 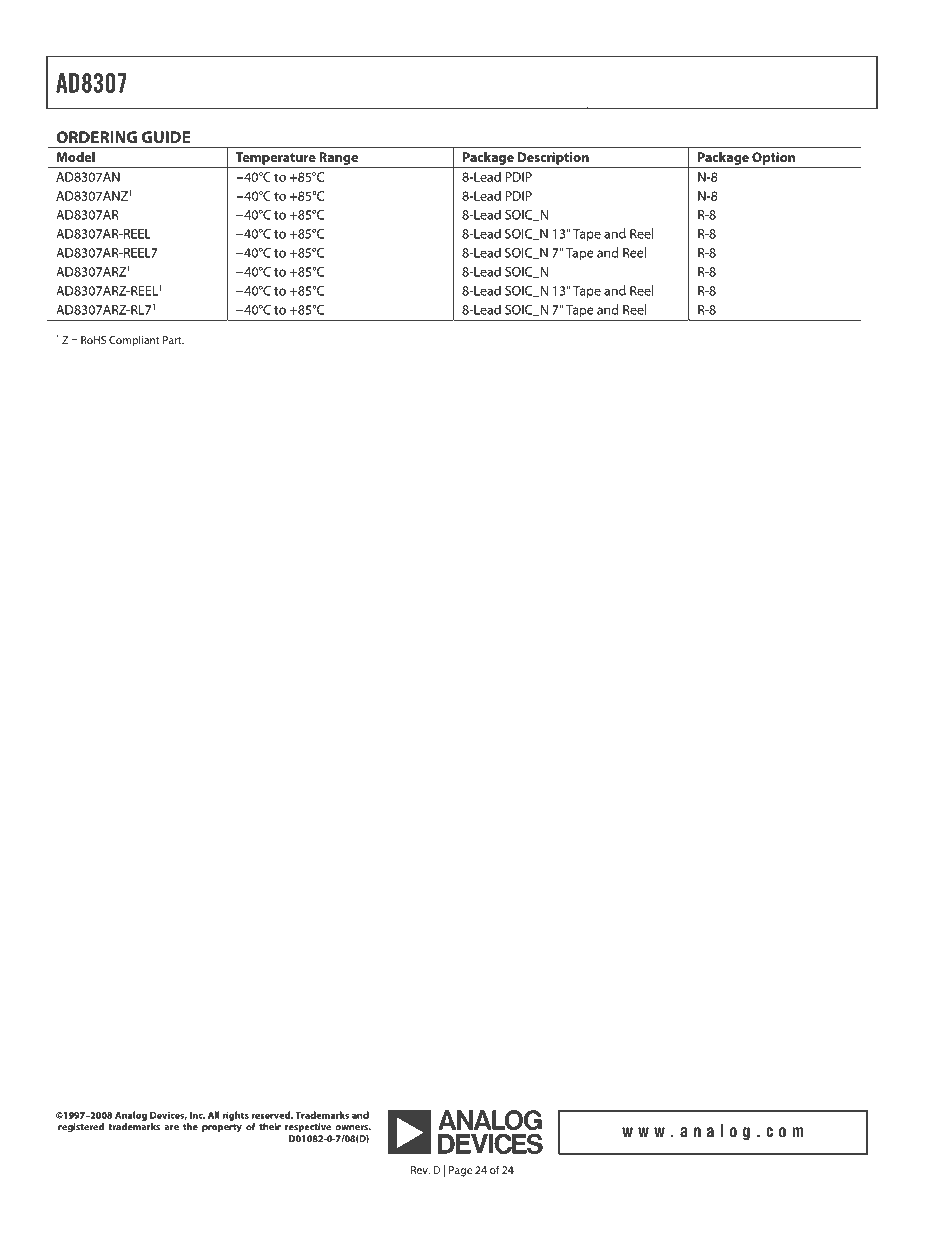 I want to click on Description, so click(x=553, y=158).
